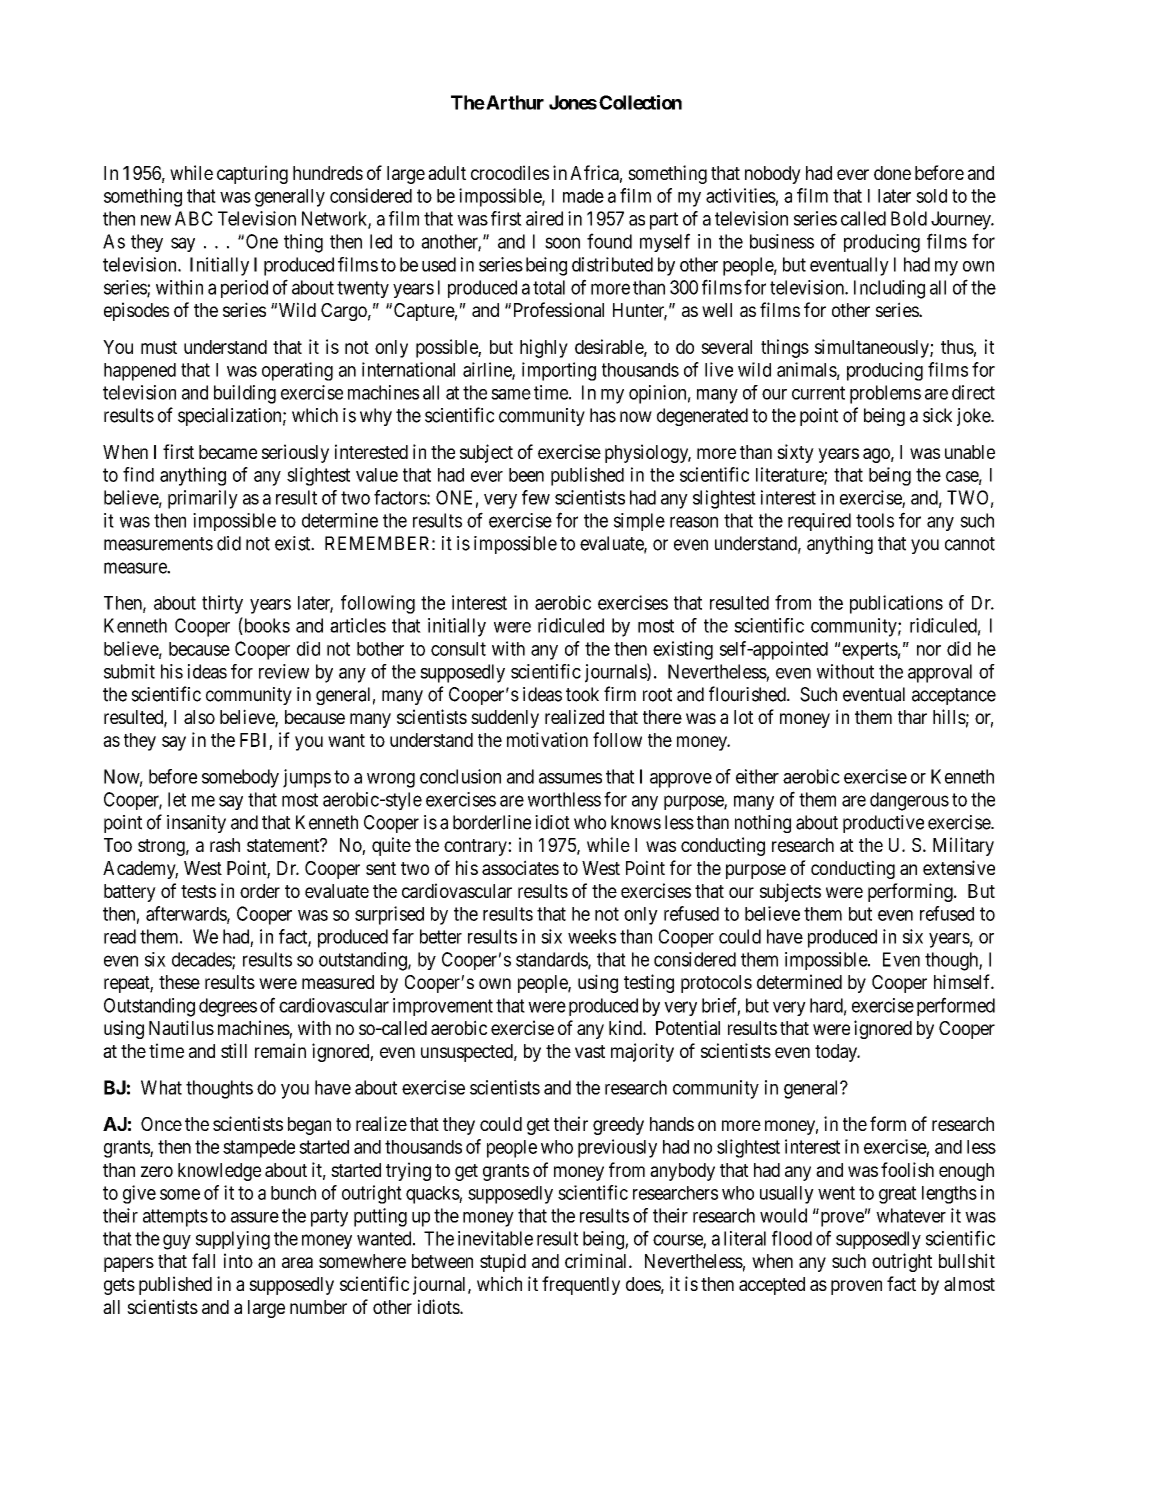  I want to click on flood, so click(792, 1238).
